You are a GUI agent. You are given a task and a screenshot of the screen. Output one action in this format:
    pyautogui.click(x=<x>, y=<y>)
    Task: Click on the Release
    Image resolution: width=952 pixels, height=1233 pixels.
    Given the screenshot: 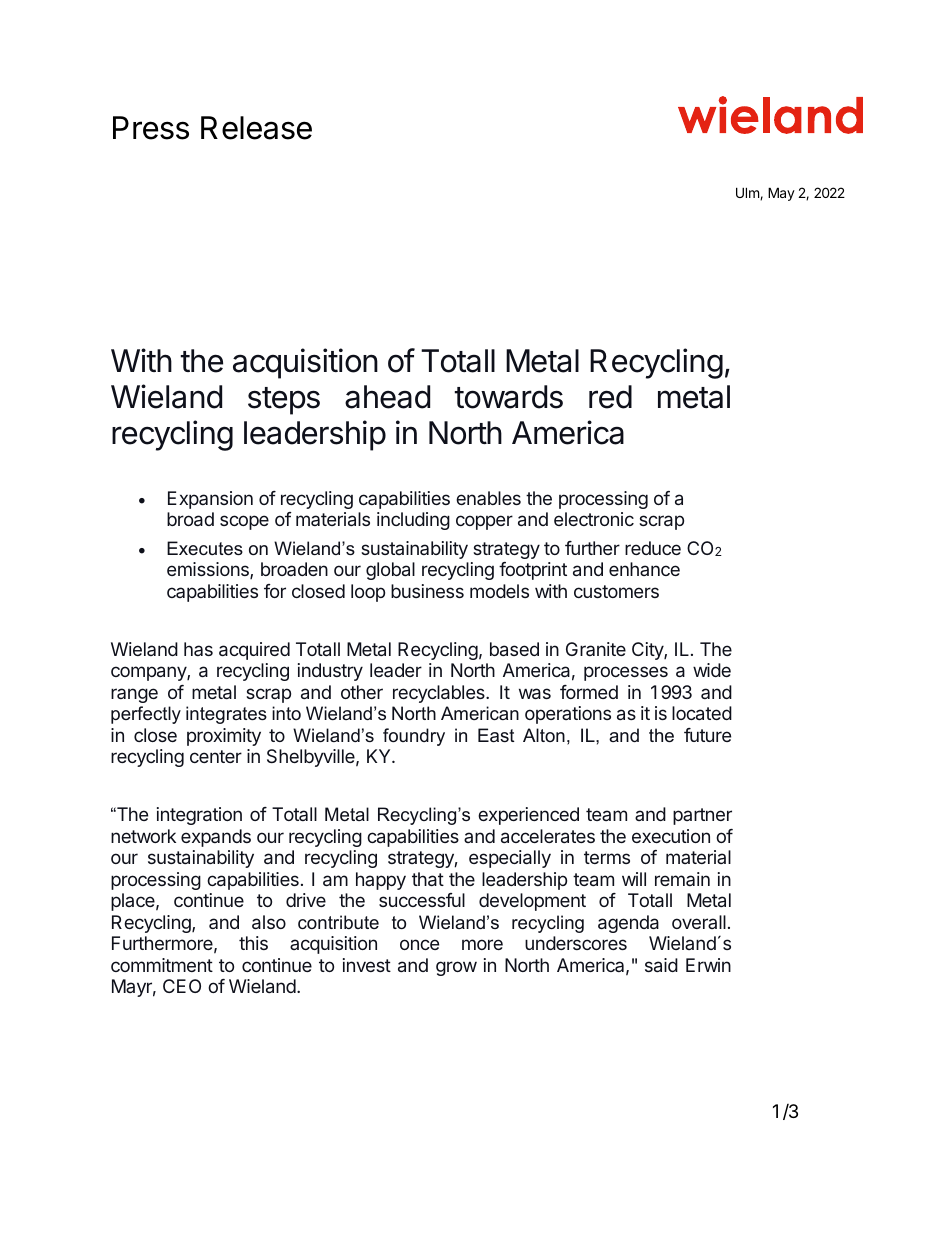 What is the action you would take?
    pyautogui.click(x=256, y=128)
